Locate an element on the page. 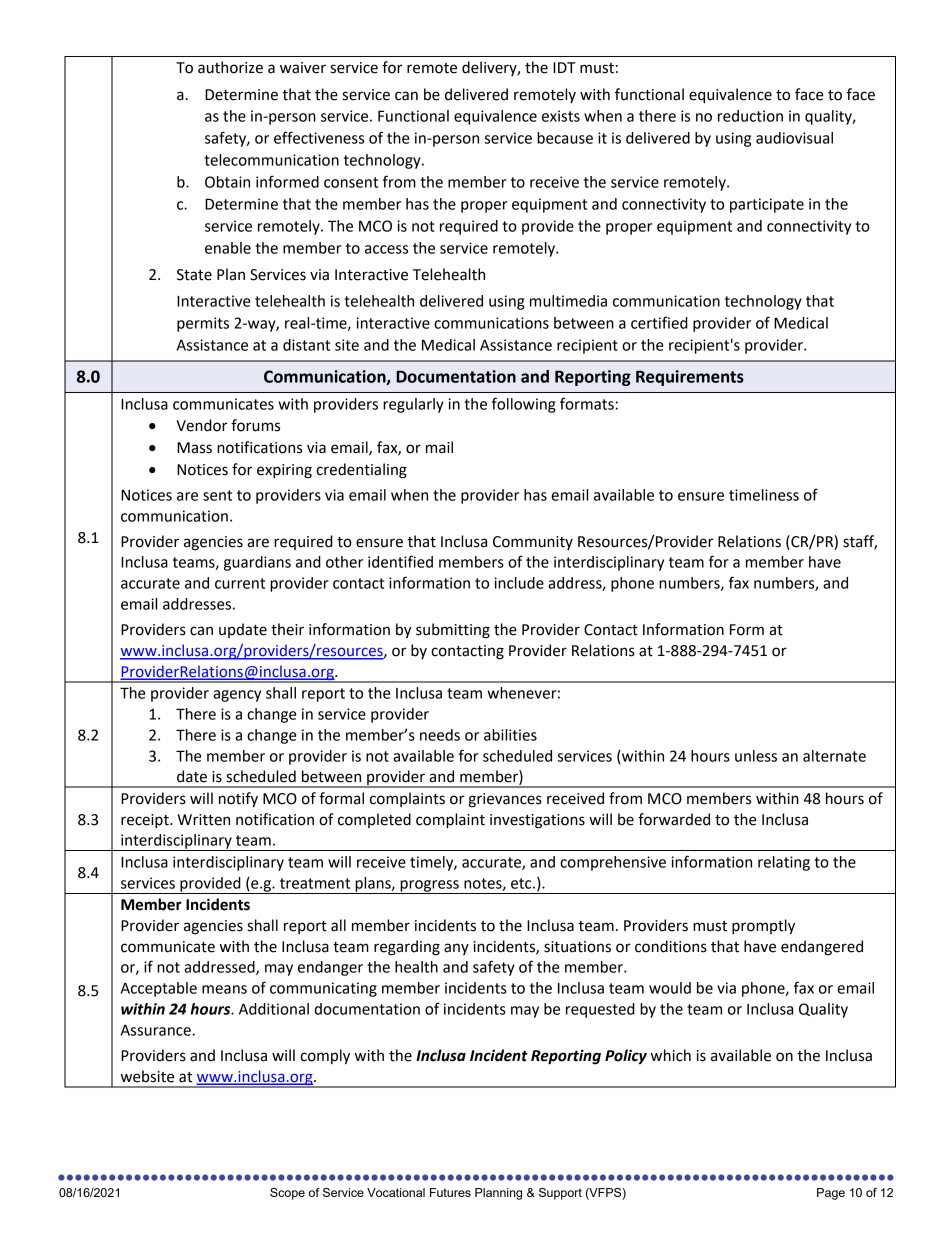 The image size is (952, 1233). authorize is located at coordinates (230, 67).
